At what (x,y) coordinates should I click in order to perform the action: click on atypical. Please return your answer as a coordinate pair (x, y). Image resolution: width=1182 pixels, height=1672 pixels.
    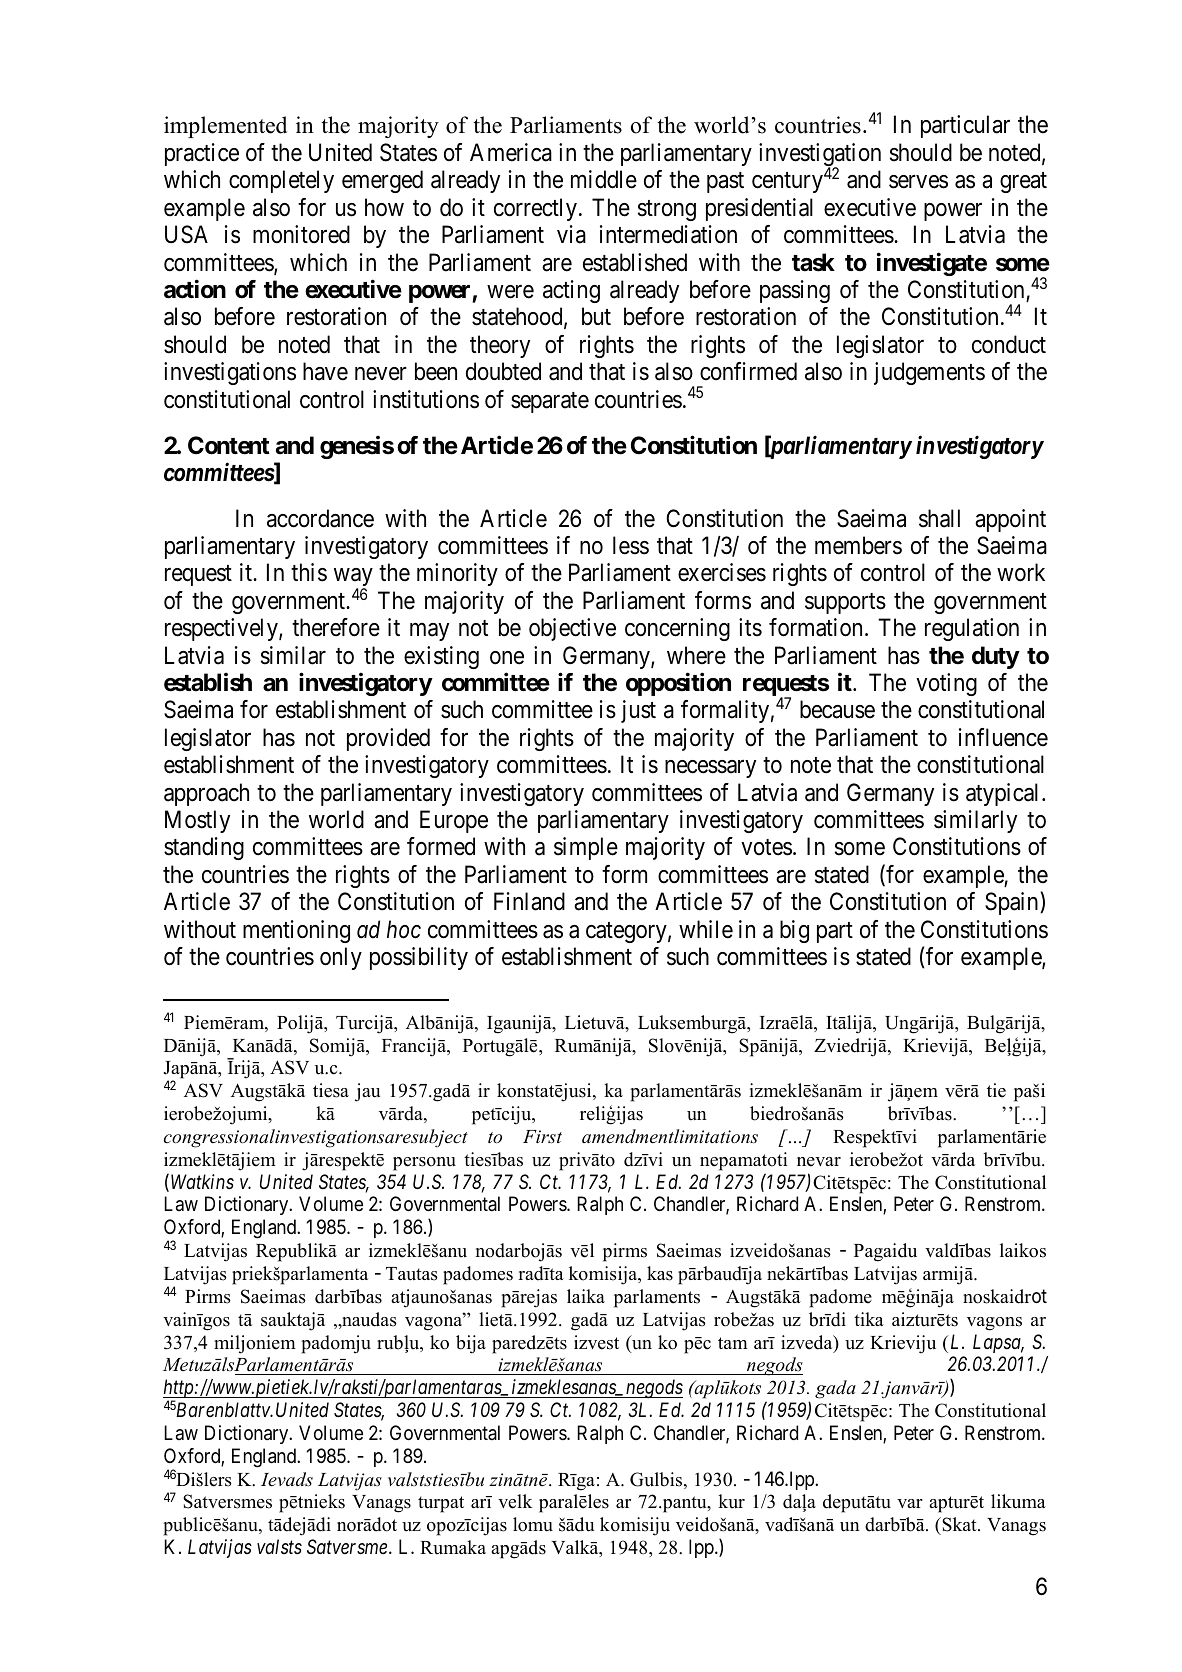
    Looking at the image, I should click on (1004, 794).
